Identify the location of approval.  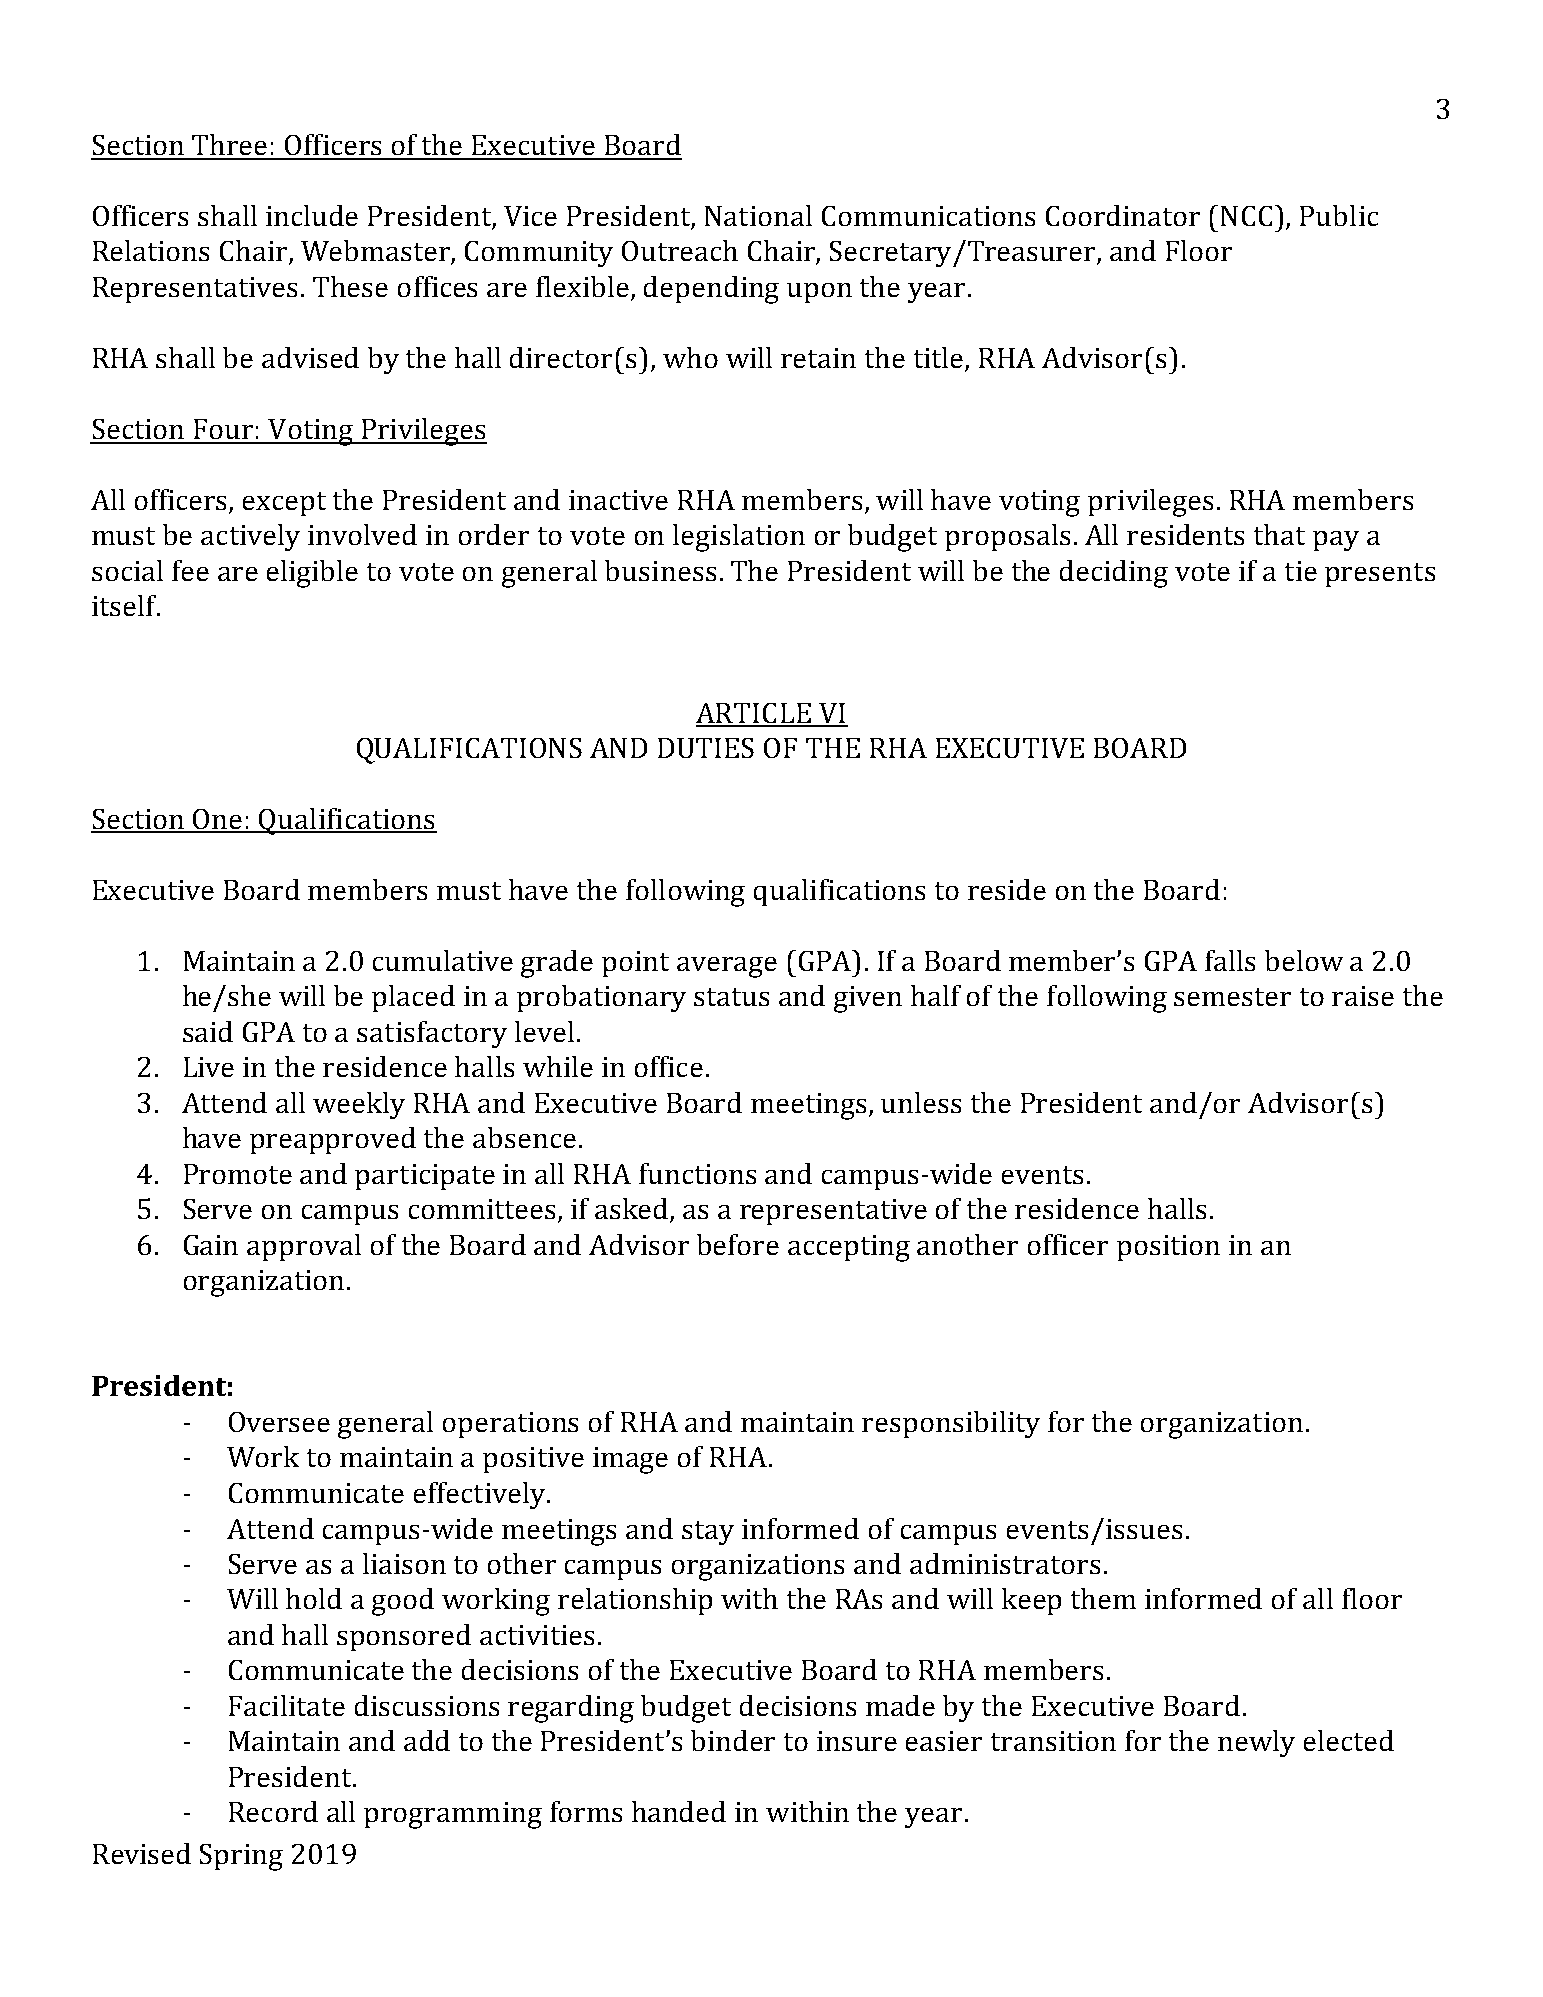
(304, 1247).
